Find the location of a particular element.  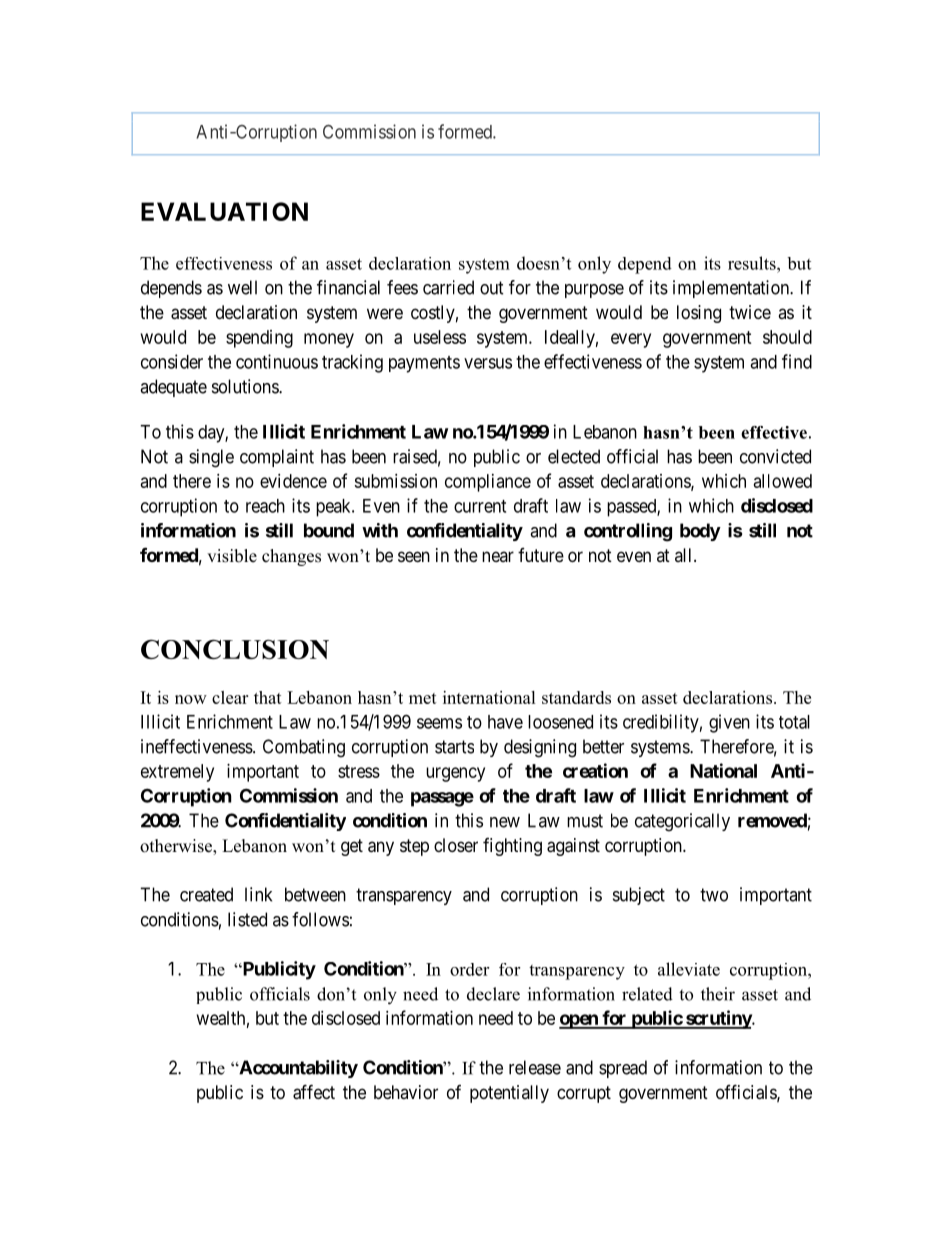

EVALUATION is located at coordinates (224, 211).
